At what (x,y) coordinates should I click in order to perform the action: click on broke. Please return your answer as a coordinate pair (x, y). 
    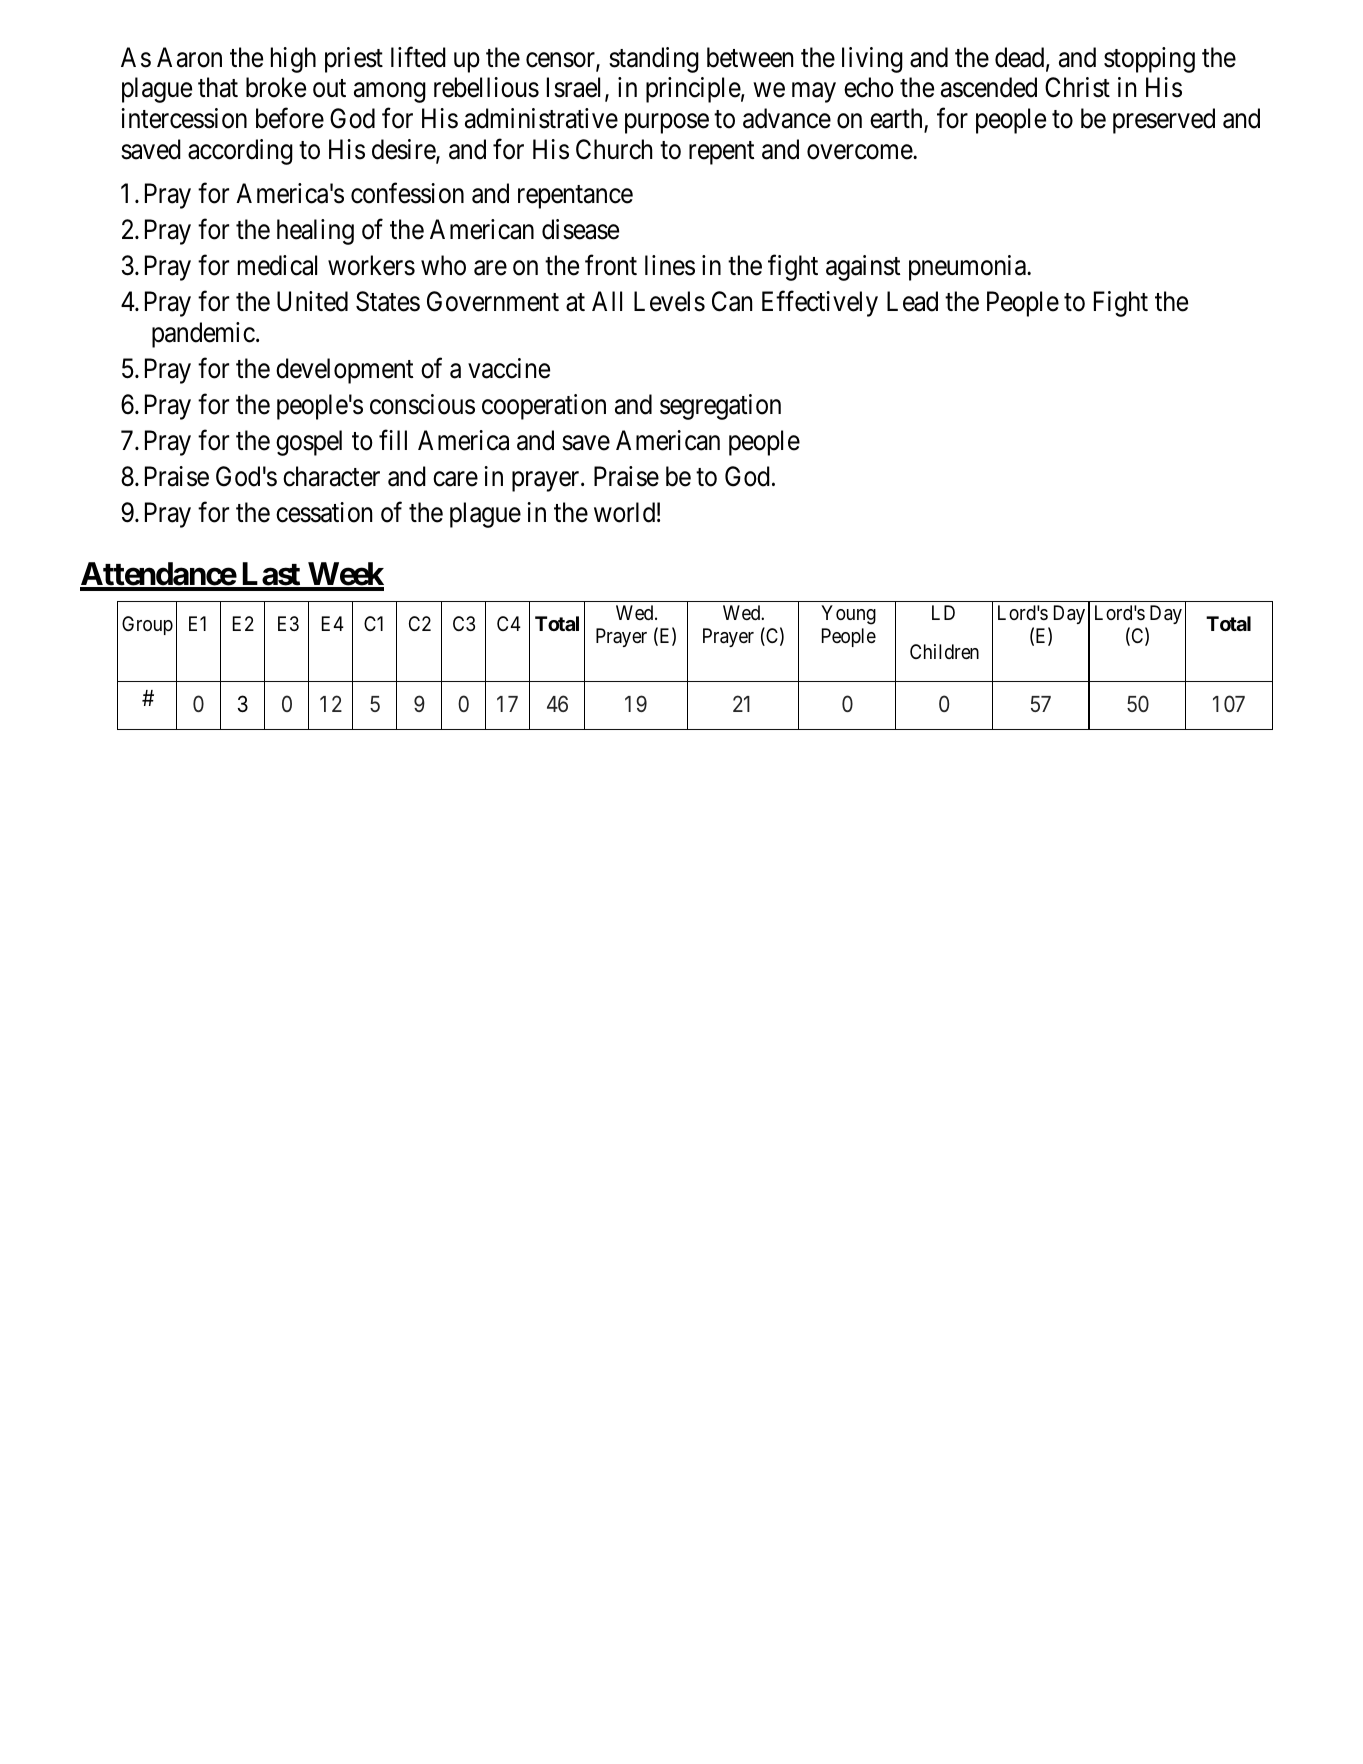
    Looking at the image, I should click on (276, 87).
